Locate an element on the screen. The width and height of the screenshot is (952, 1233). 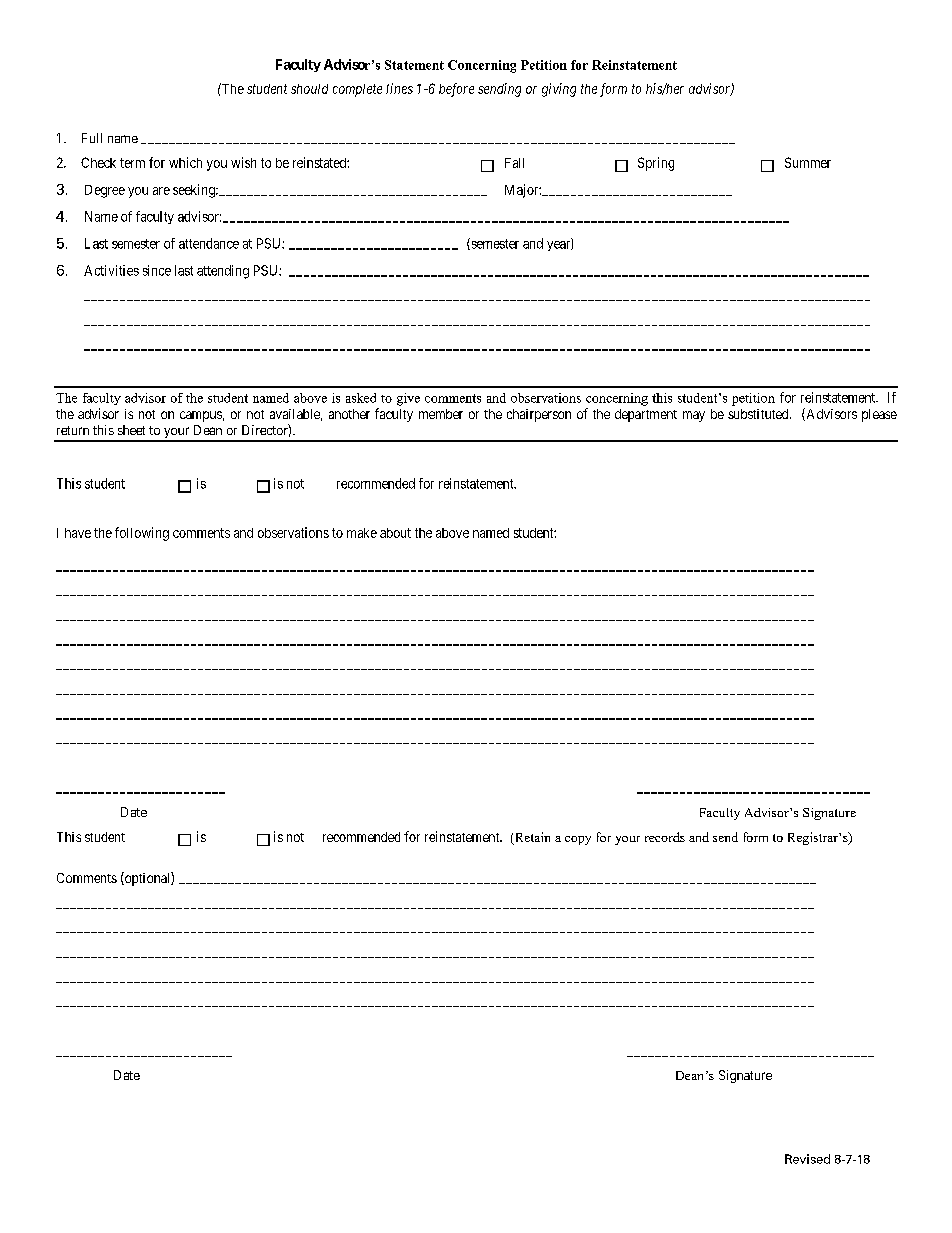
may is located at coordinates (694, 416).
